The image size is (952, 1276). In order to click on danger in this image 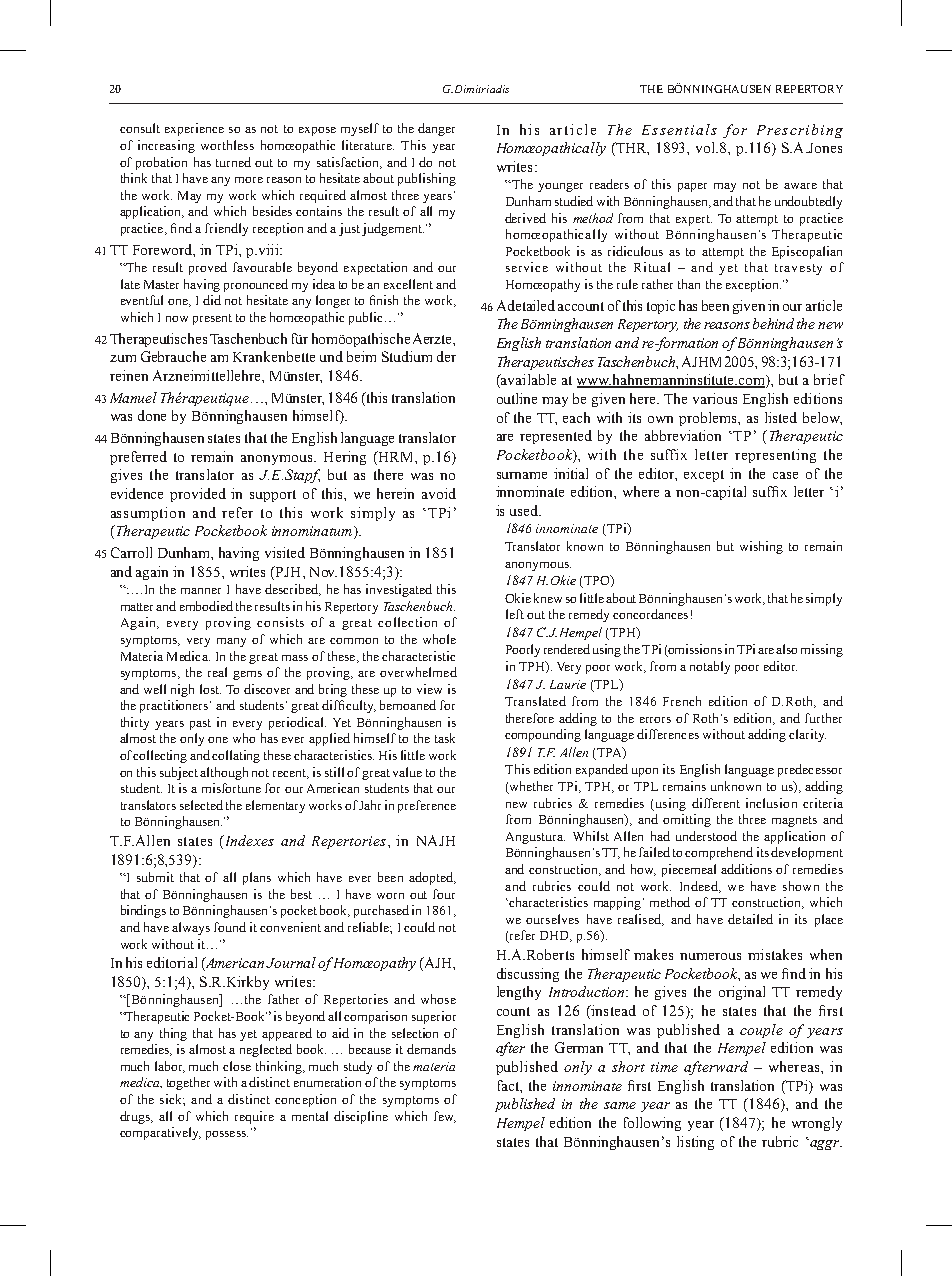, I will do `click(436, 129)`.
